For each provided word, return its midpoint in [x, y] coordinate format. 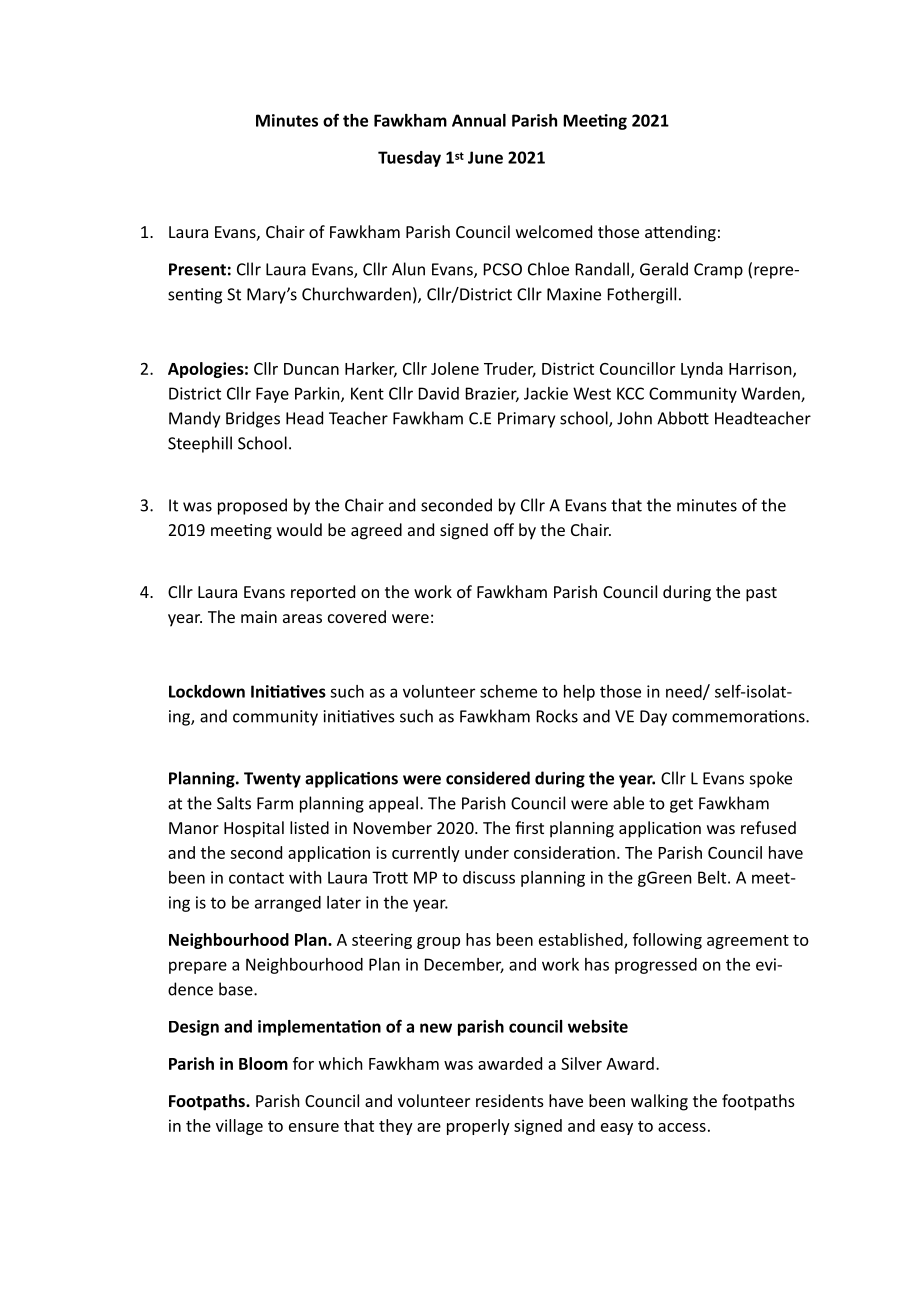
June [485, 157]
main [259, 617]
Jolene [455, 368]
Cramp [718, 271]
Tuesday [409, 159]
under [487, 852]
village [239, 1127]
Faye [272, 395]
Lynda [702, 370]
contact [256, 878]
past [761, 594]
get [681, 805]
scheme [508, 691]
